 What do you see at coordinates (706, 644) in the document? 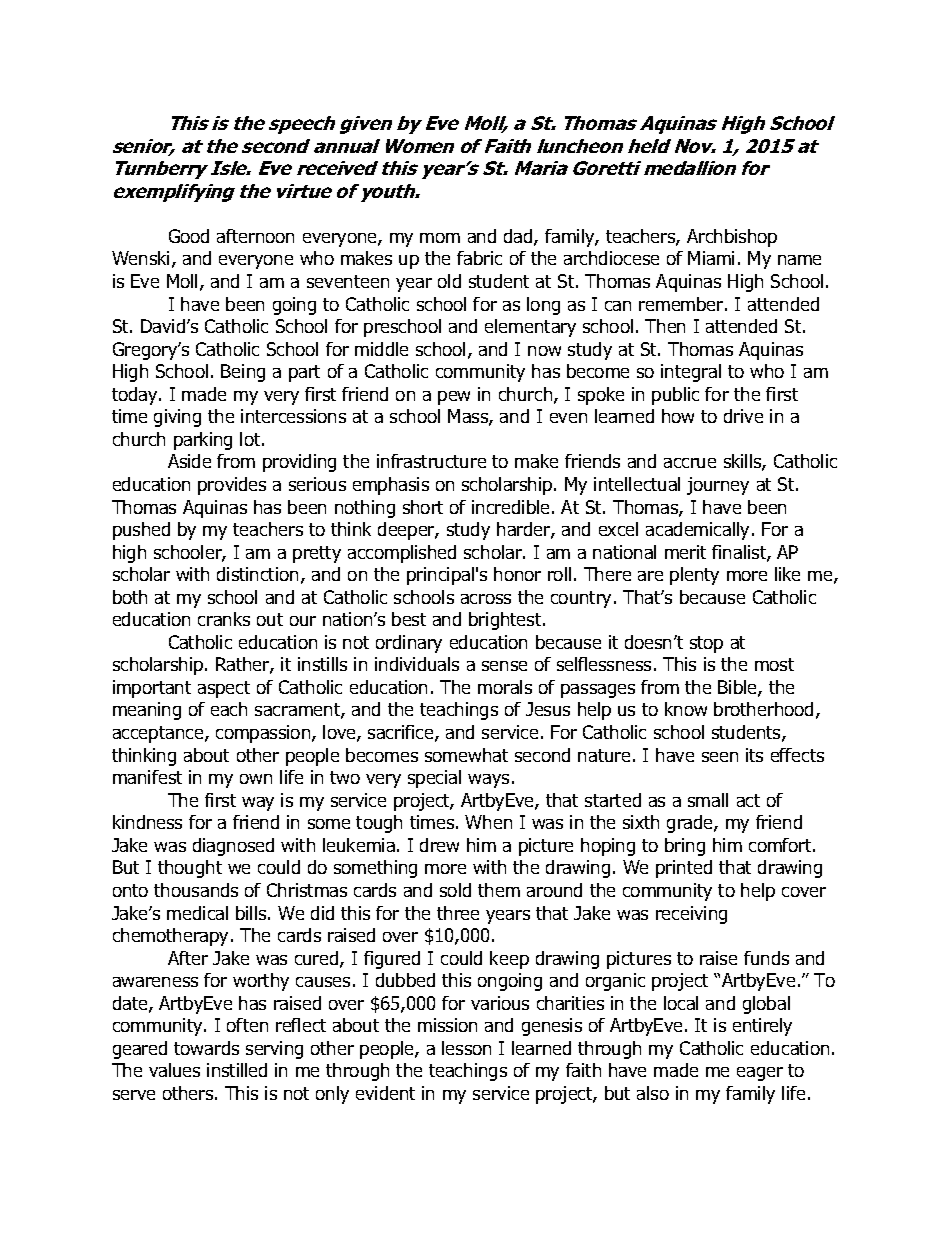
I see `stop` at bounding box center [706, 644].
